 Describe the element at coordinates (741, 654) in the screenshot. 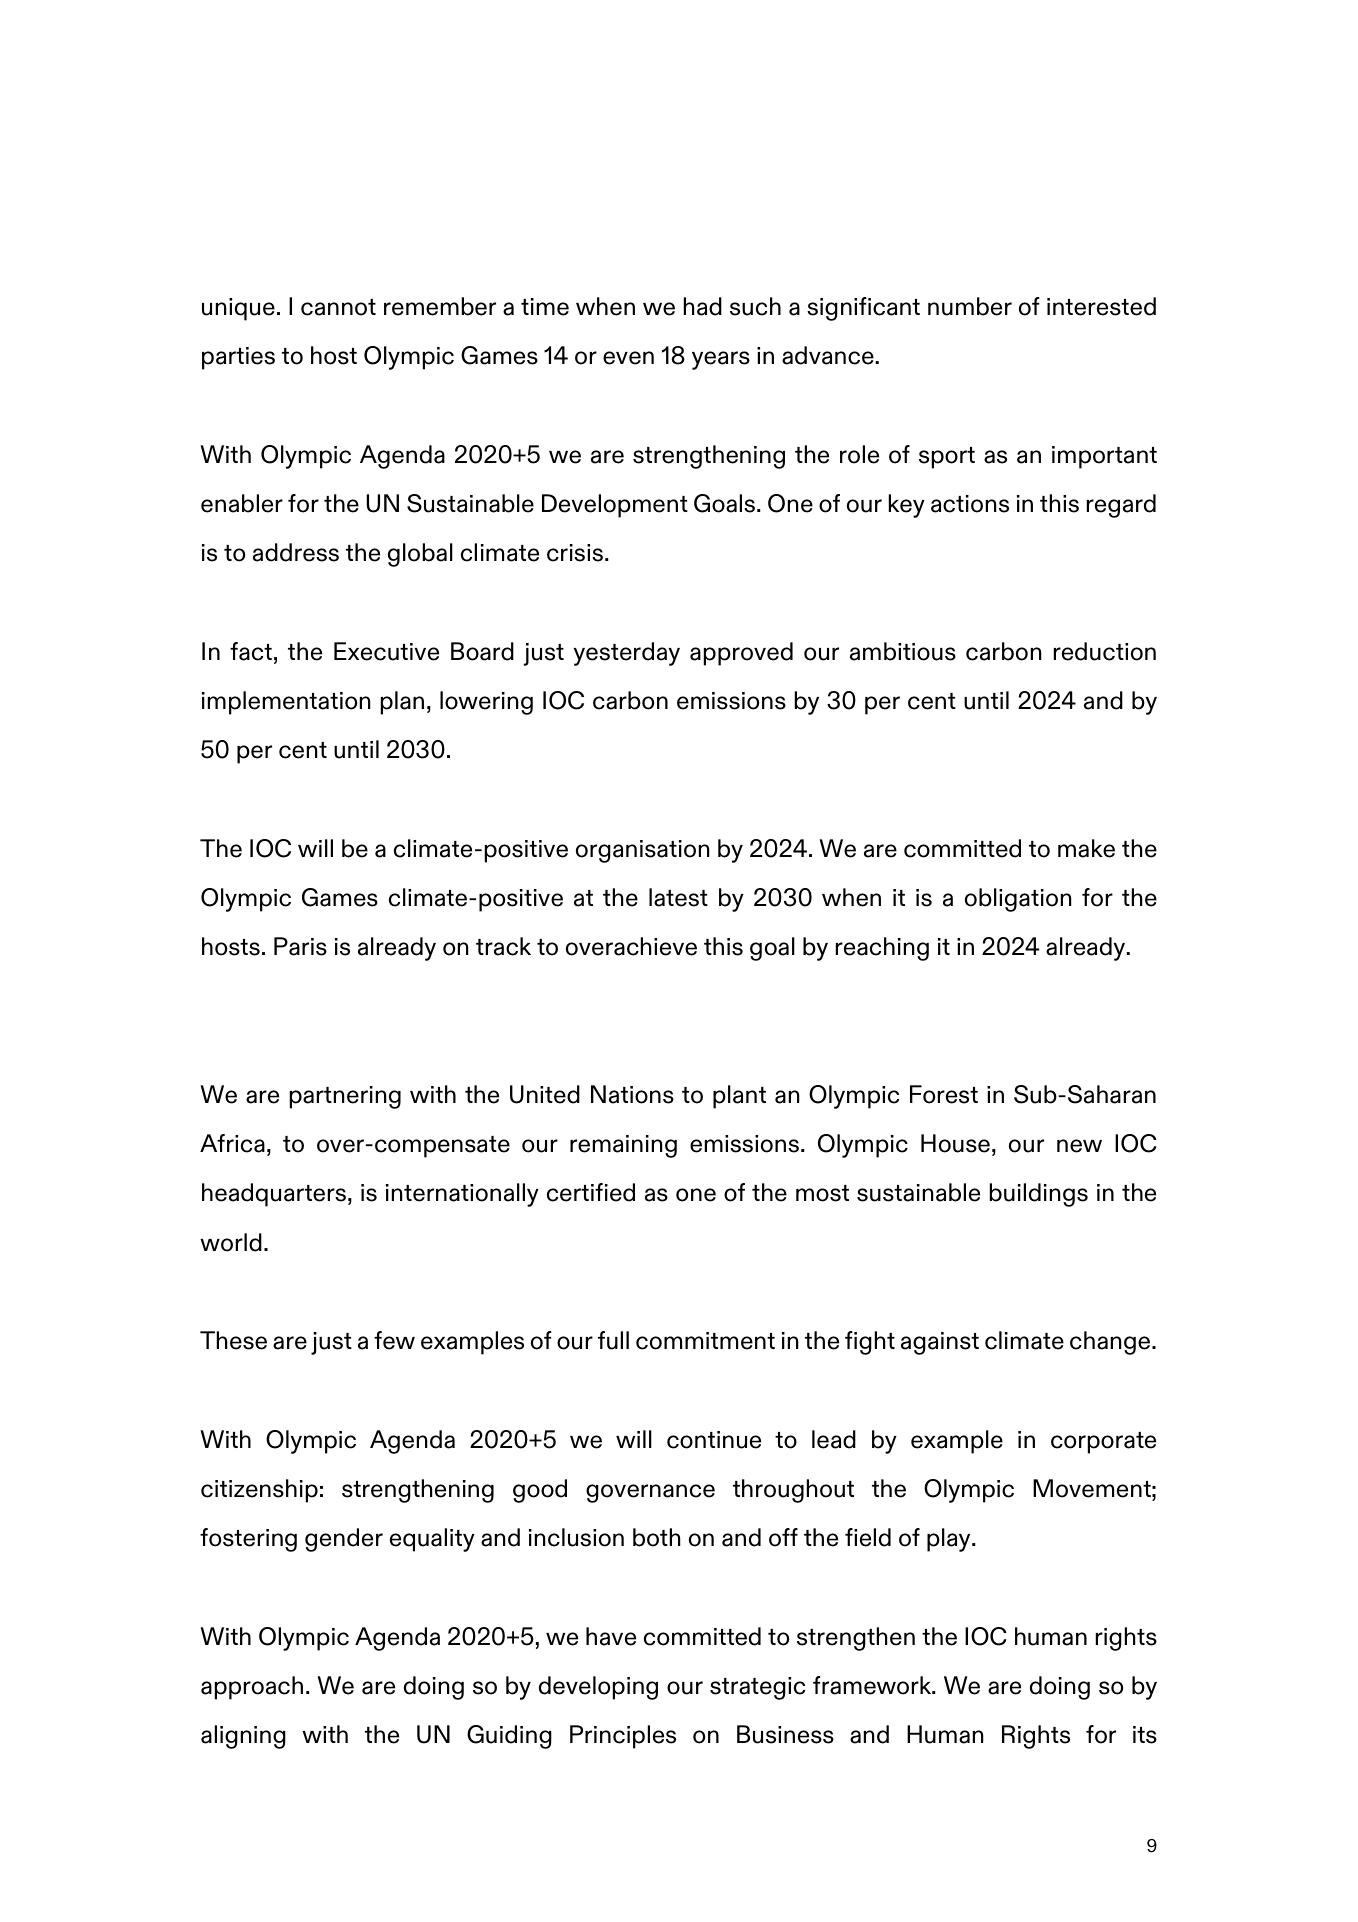

I see `approved` at that location.
